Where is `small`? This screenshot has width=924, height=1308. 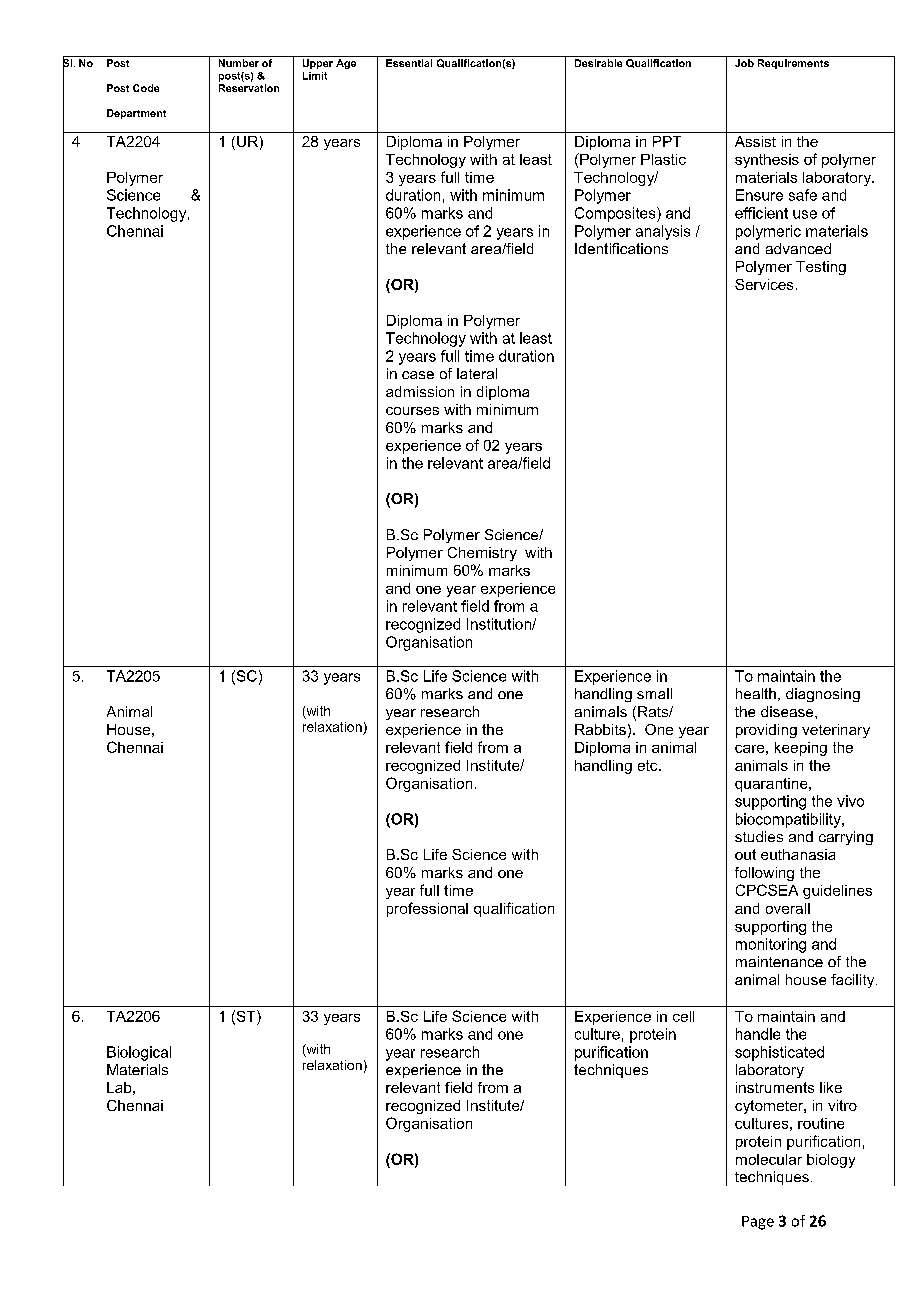
small is located at coordinates (654, 693).
